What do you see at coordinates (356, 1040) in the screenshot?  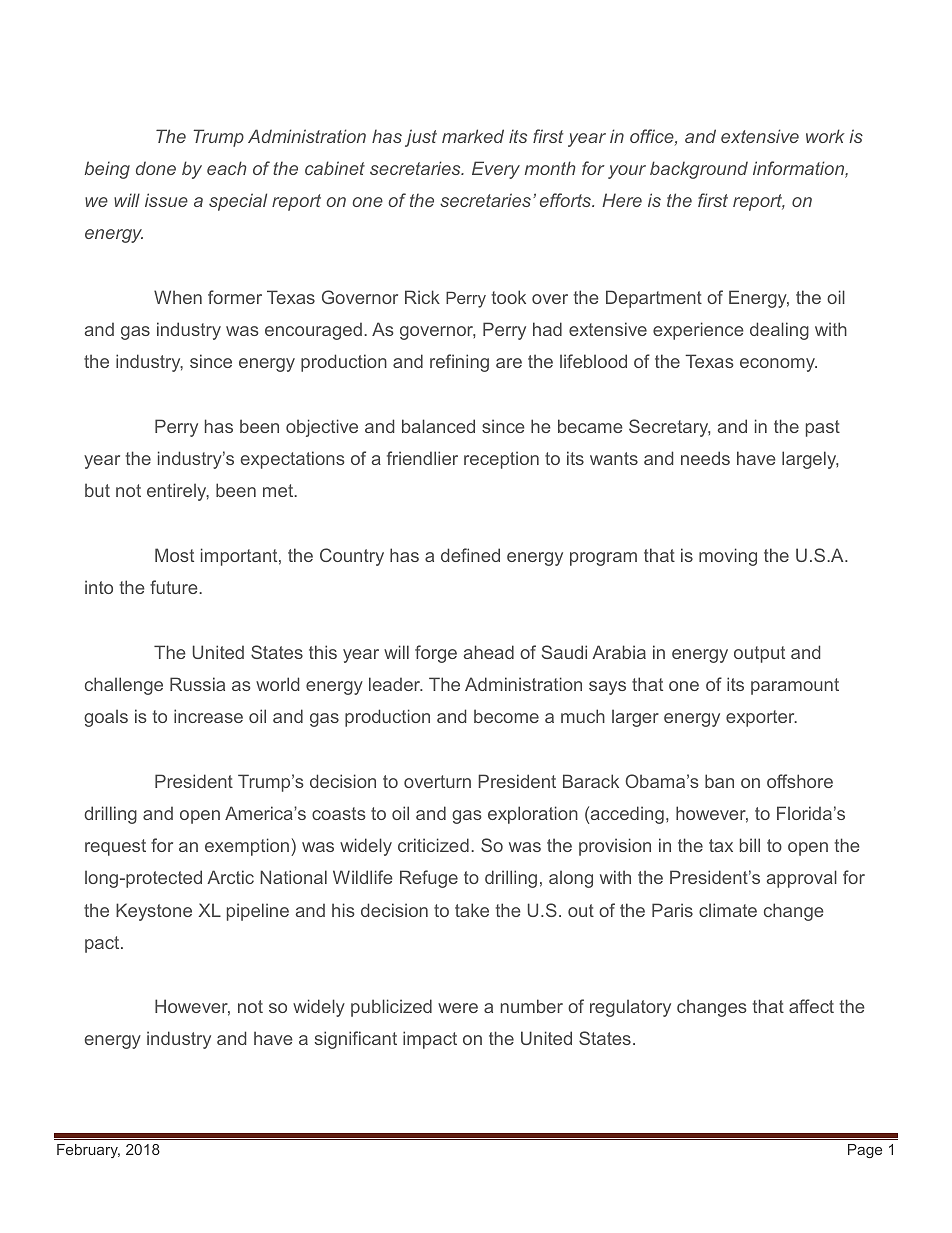 I see `significant` at bounding box center [356, 1040].
